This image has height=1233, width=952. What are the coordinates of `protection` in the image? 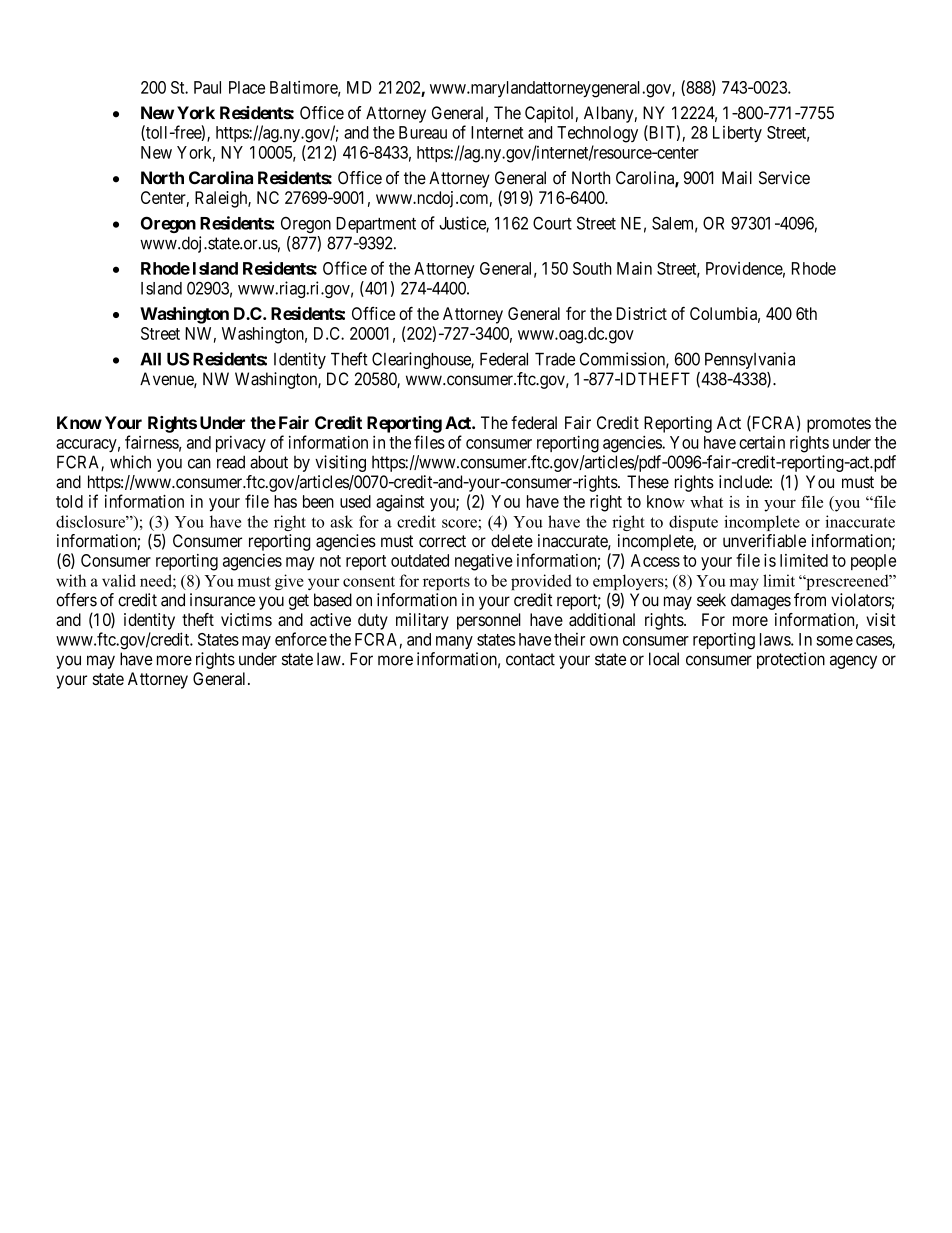 It's located at (791, 660).
